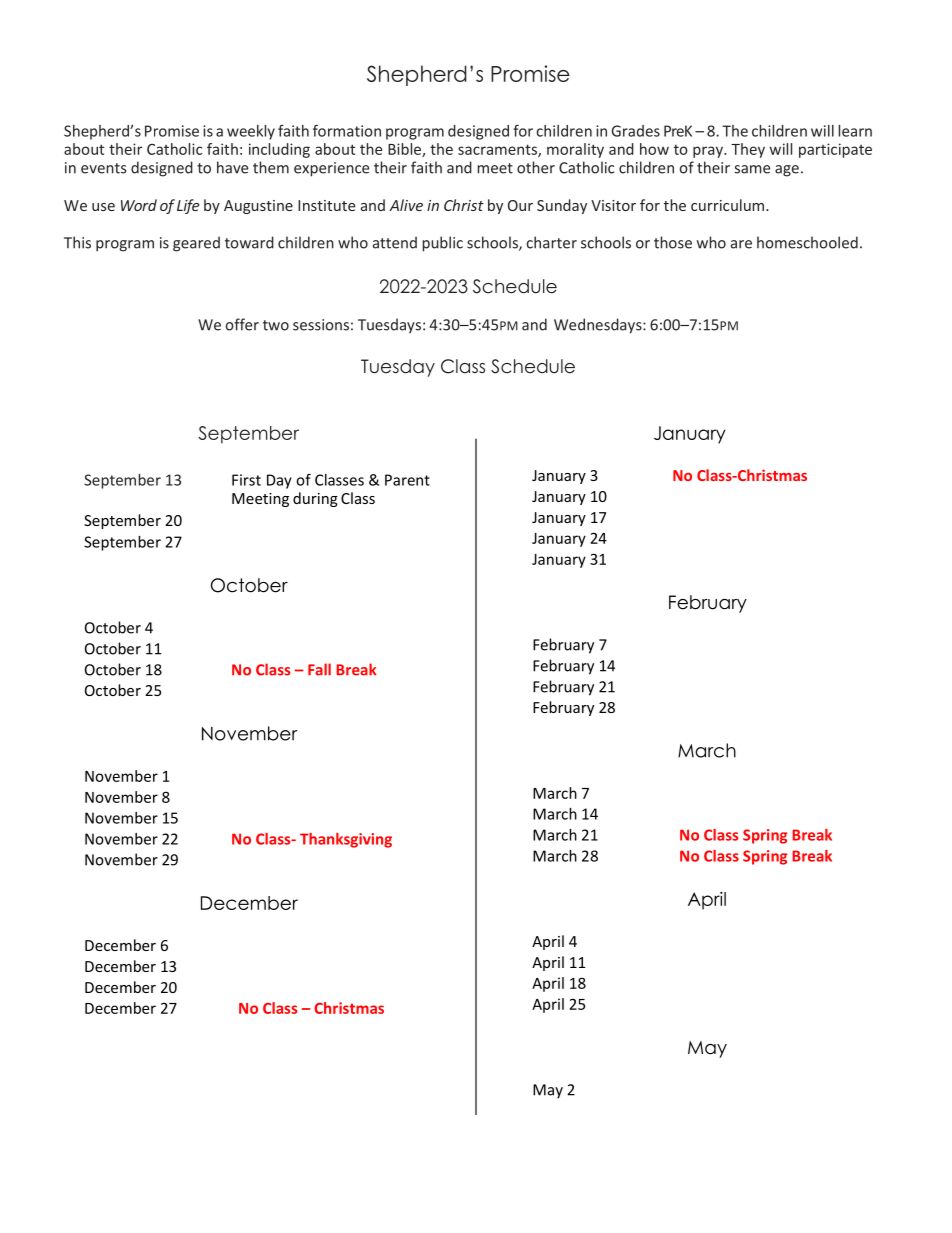 This document has width=952, height=1233. I want to click on Fall, so click(319, 669).
